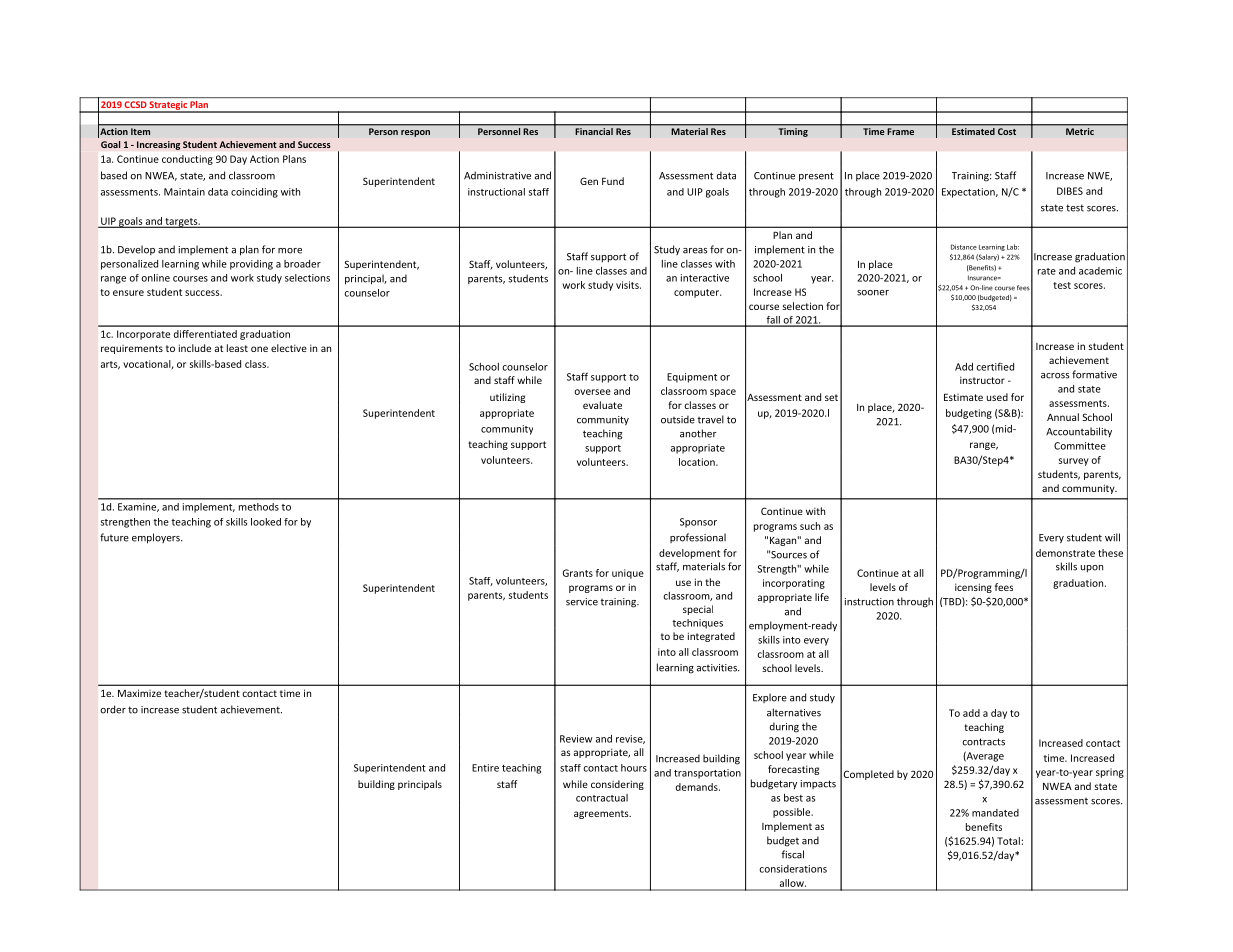 The width and height of the document is (1233, 952). Describe the element at coordinates (602, 814) in the document. I see `agreements` at that location.
